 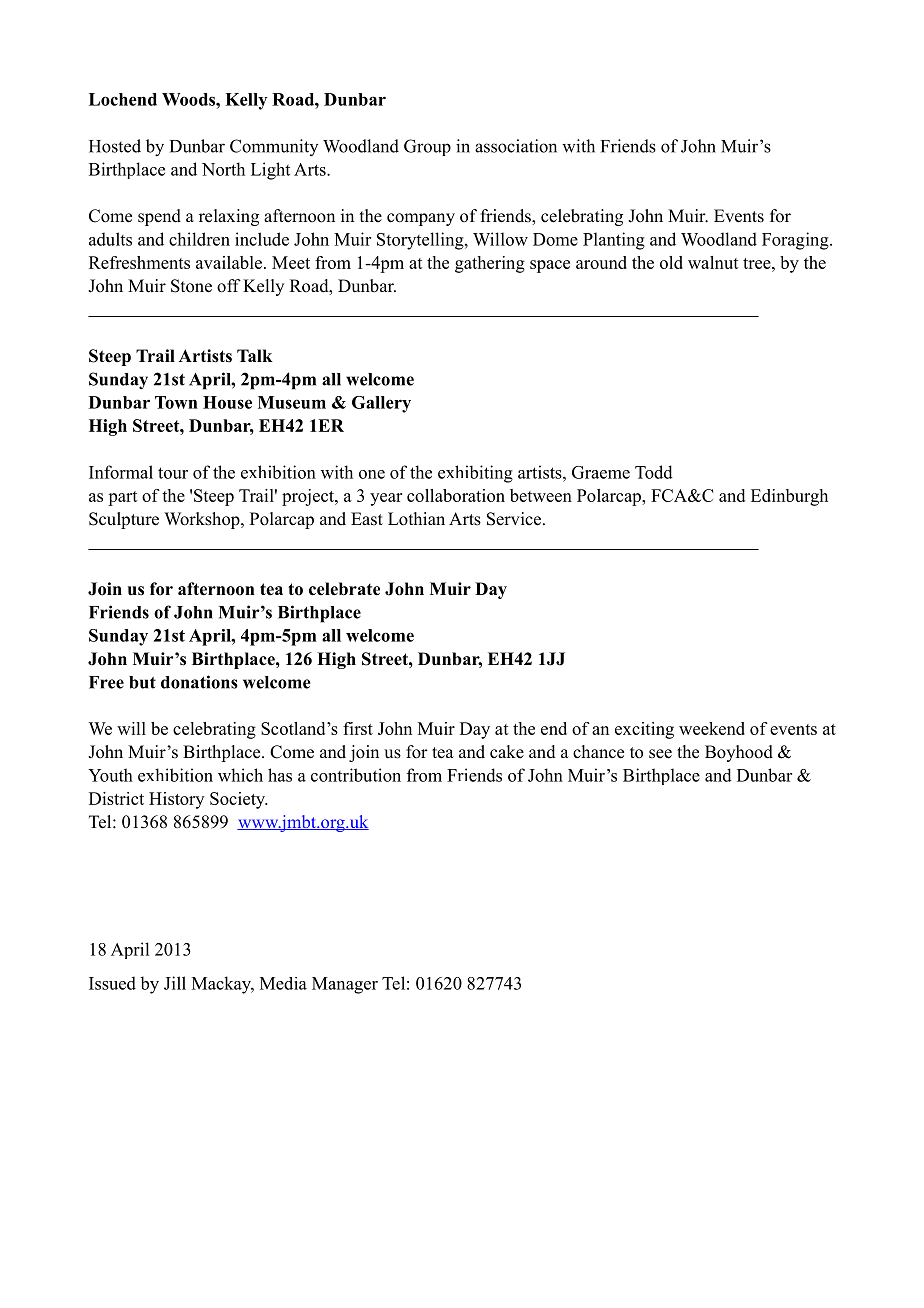 What do you see at coordinates (789, 497) in the page?
I see `Edinburgh` at bounding box center [789, 497].
